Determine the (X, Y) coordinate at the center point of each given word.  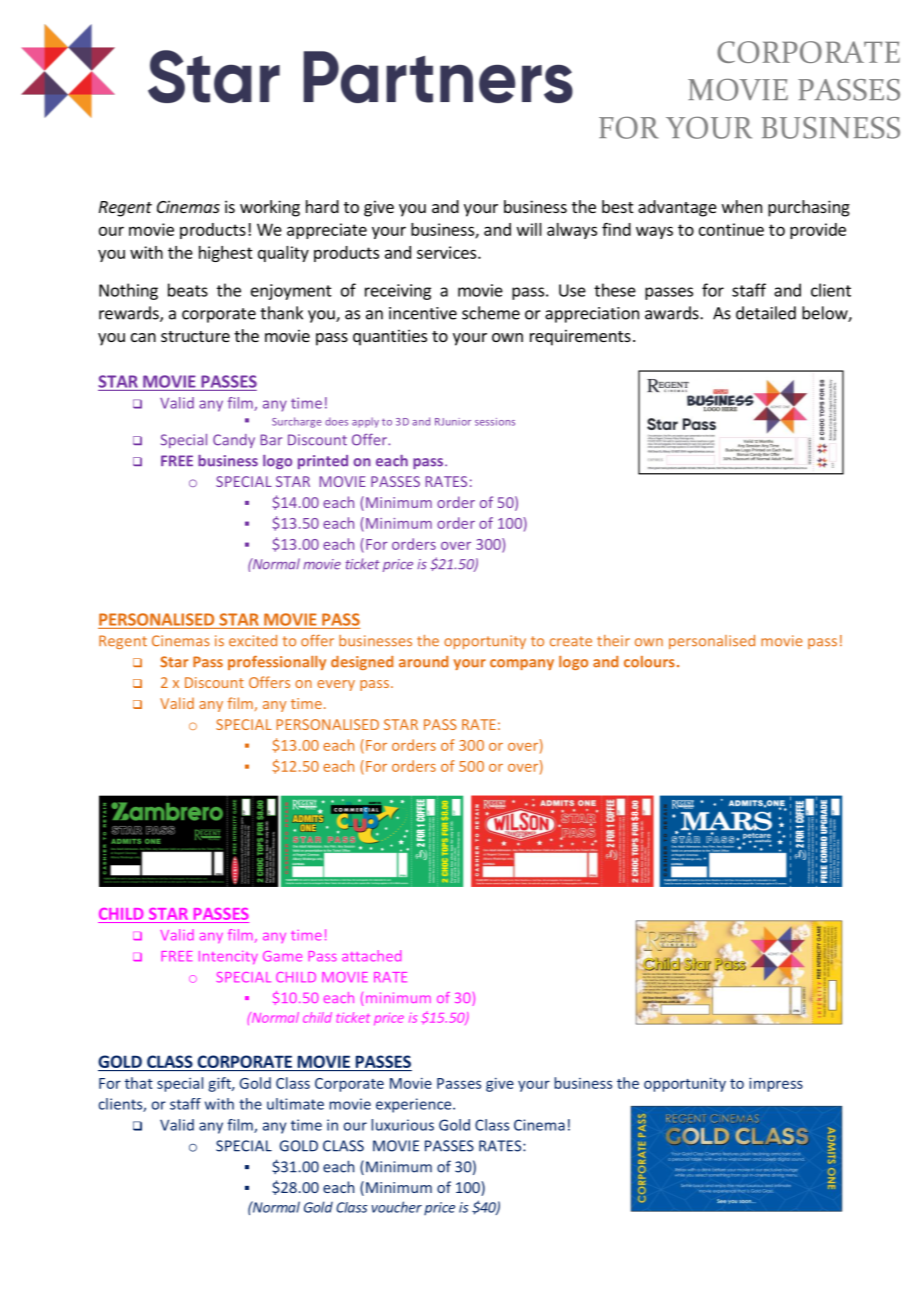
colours (649, 662)
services (448, 252)
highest (226, 254)
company (522, 664)
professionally (277, 663)
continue (731, 229)
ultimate (295, 1104)
